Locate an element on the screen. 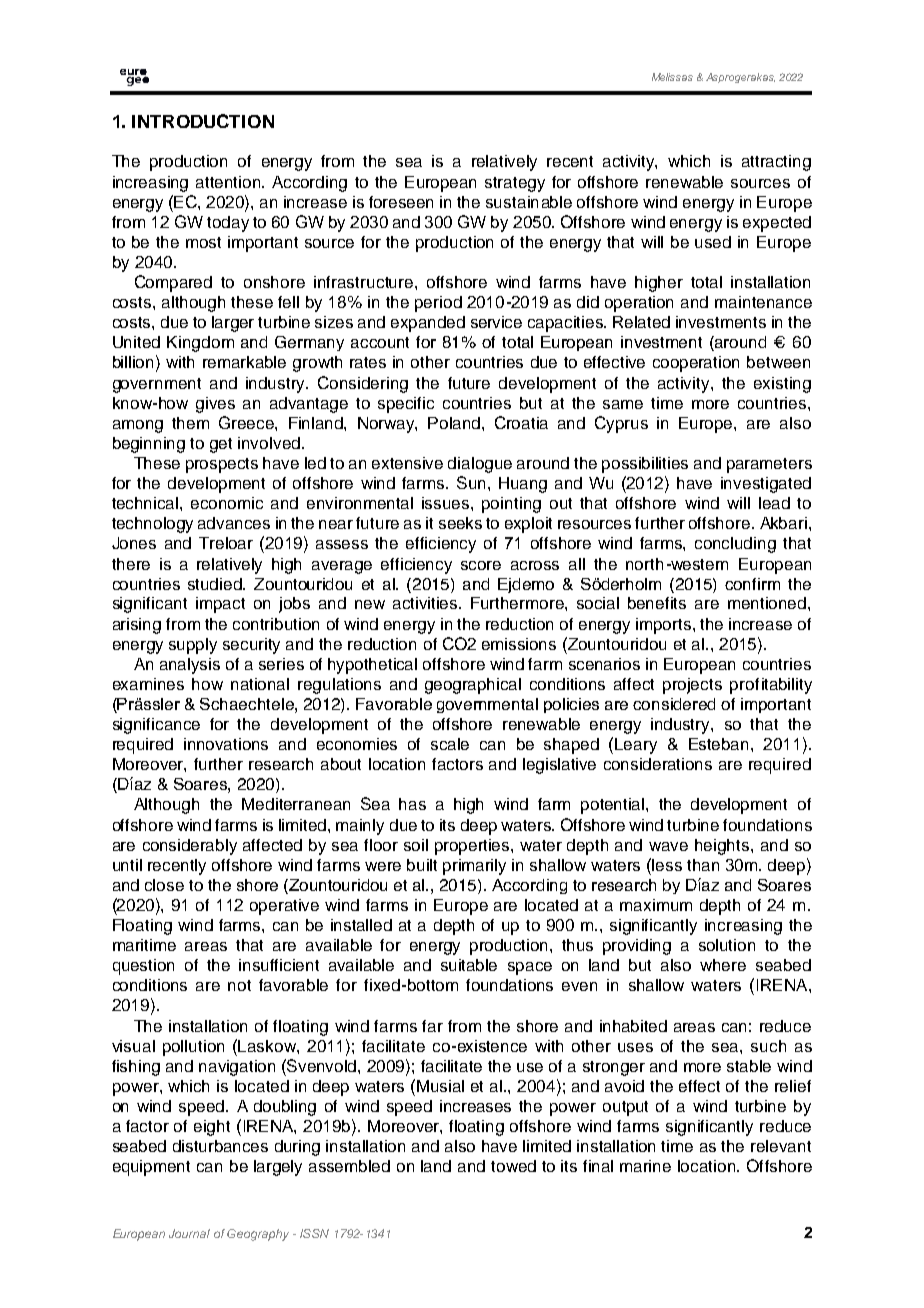  attention is located at coordinates (229, 182).
